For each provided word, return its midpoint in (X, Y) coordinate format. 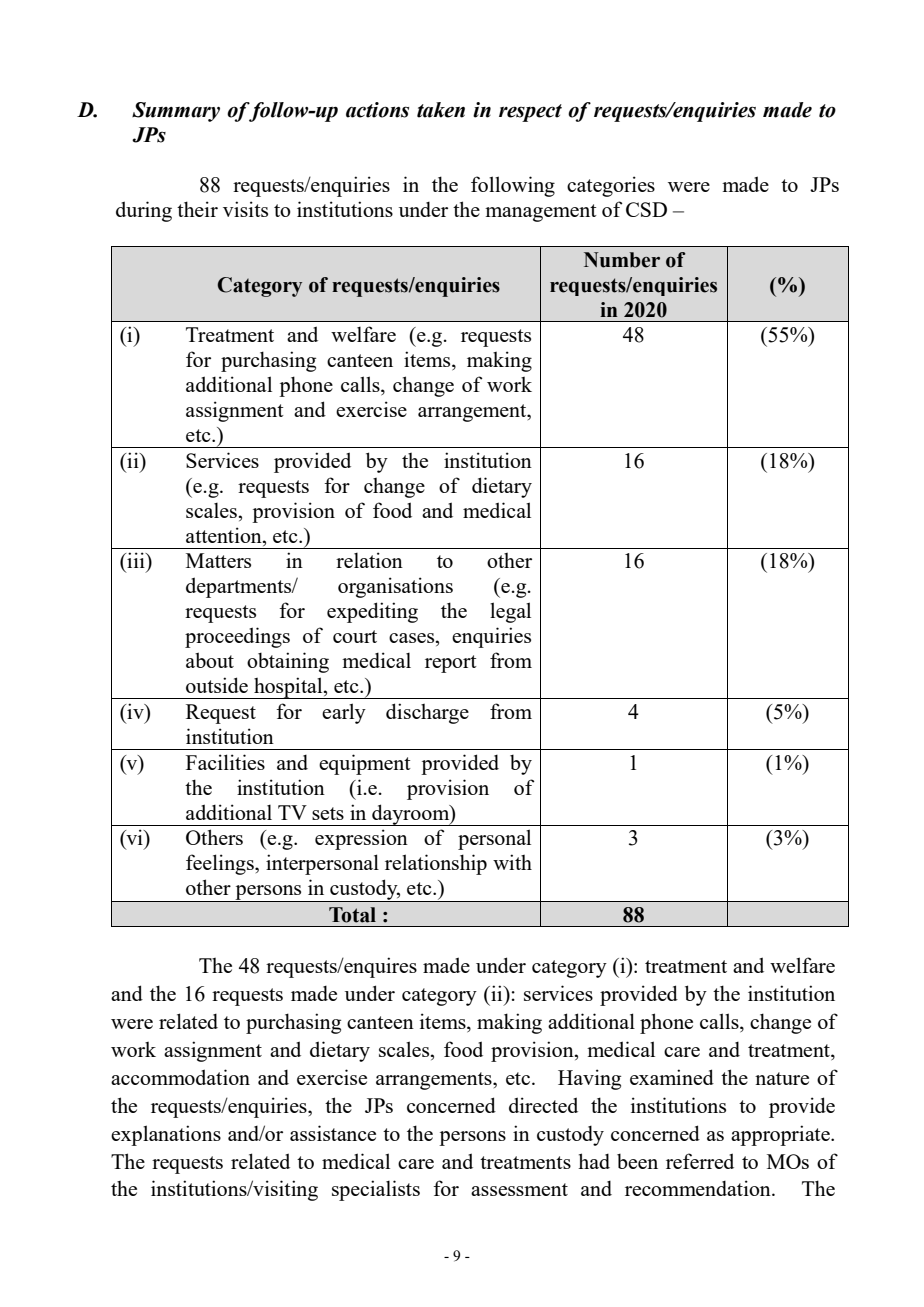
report (451, 664)
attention (225, 535)
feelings (221, 864)
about (210, 660)
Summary (176, 112)
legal (510, 612)
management (541, 213)
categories (611, 186)
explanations (166, 1135)
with (512, 862)
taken (441, 110)
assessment (519, 1189)
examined (672, 1077)
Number (622, 260)
